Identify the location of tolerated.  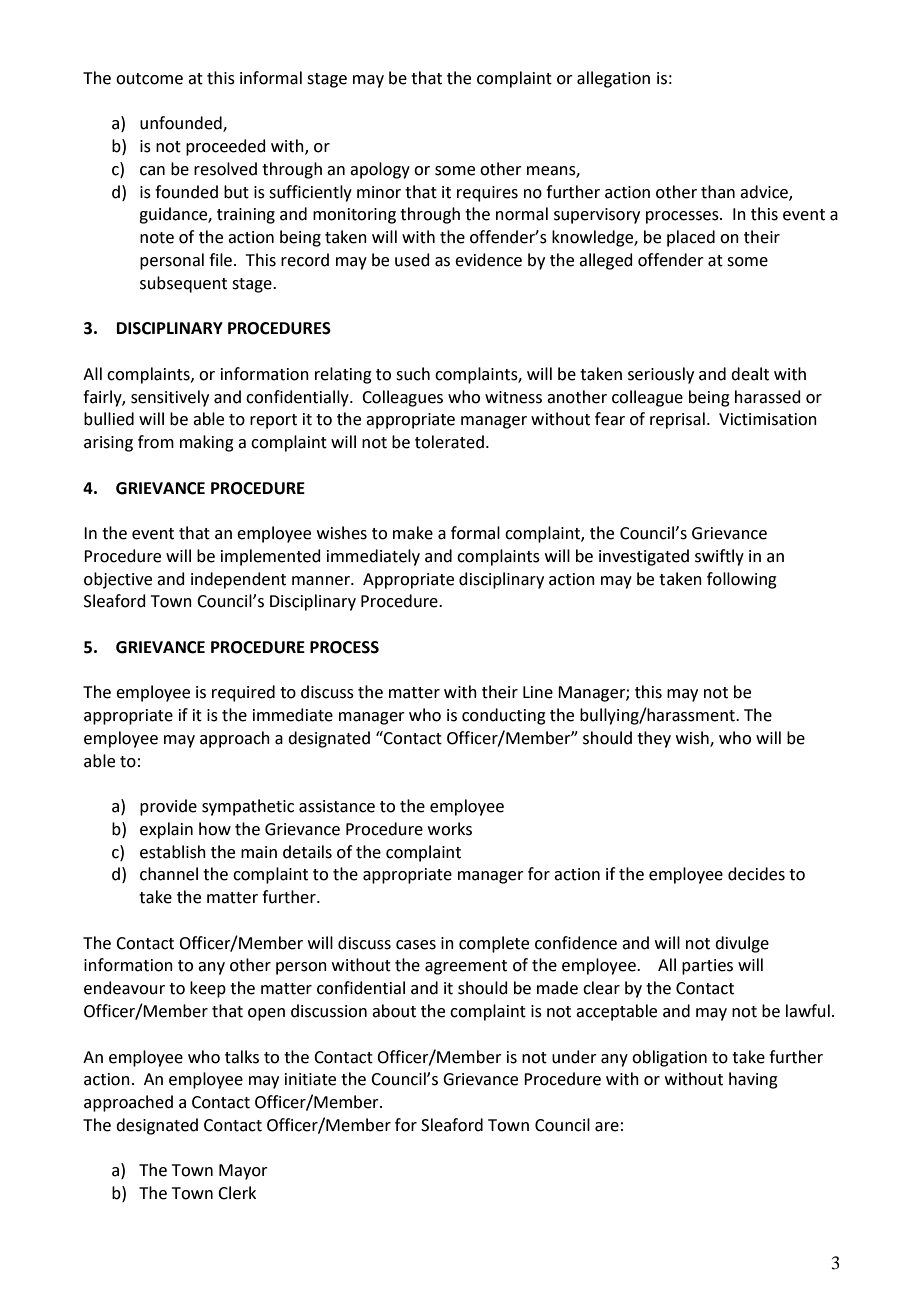
(449, 442).
